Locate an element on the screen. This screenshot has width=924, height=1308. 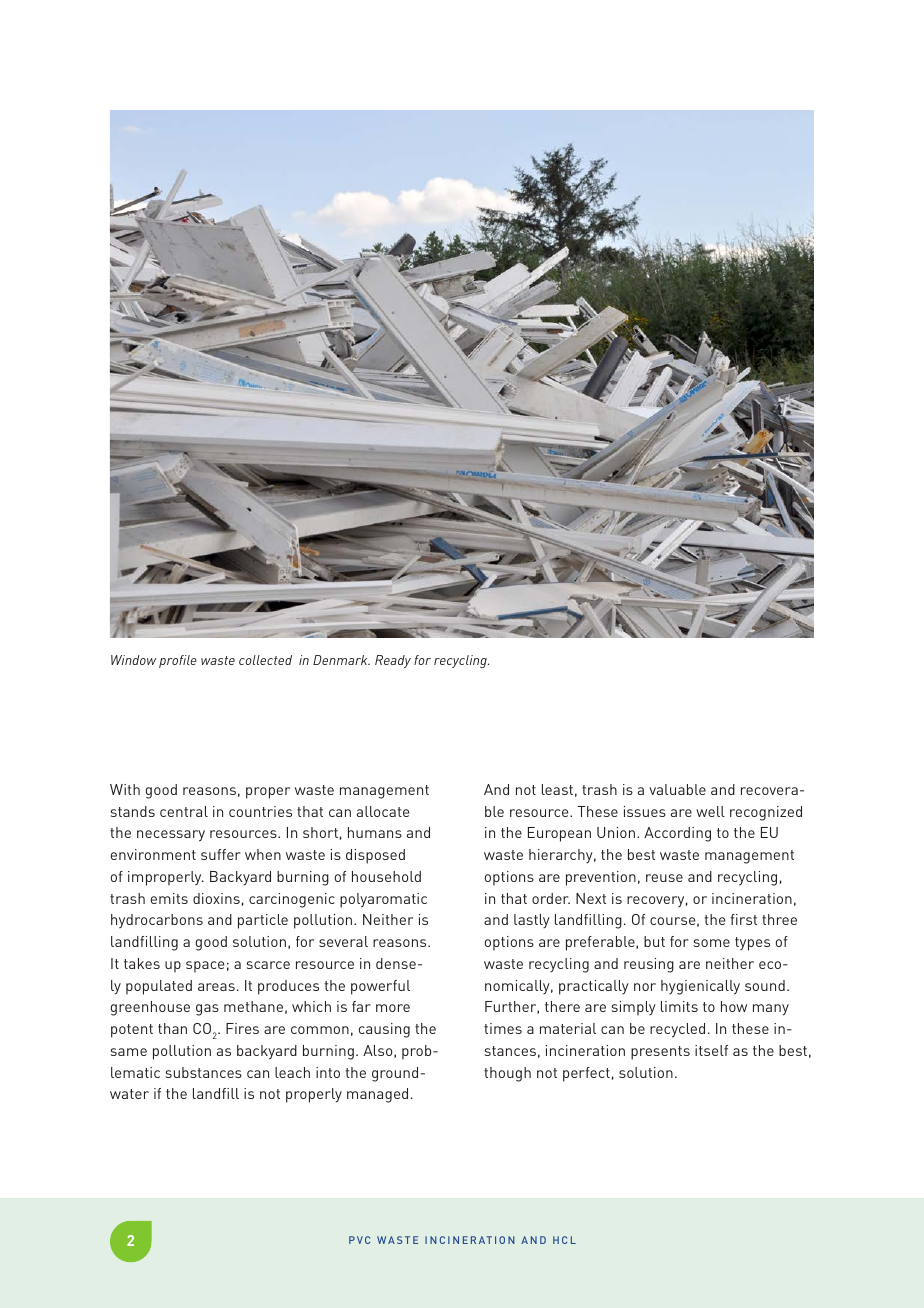
itself is located at coordinates (711, 1050).
